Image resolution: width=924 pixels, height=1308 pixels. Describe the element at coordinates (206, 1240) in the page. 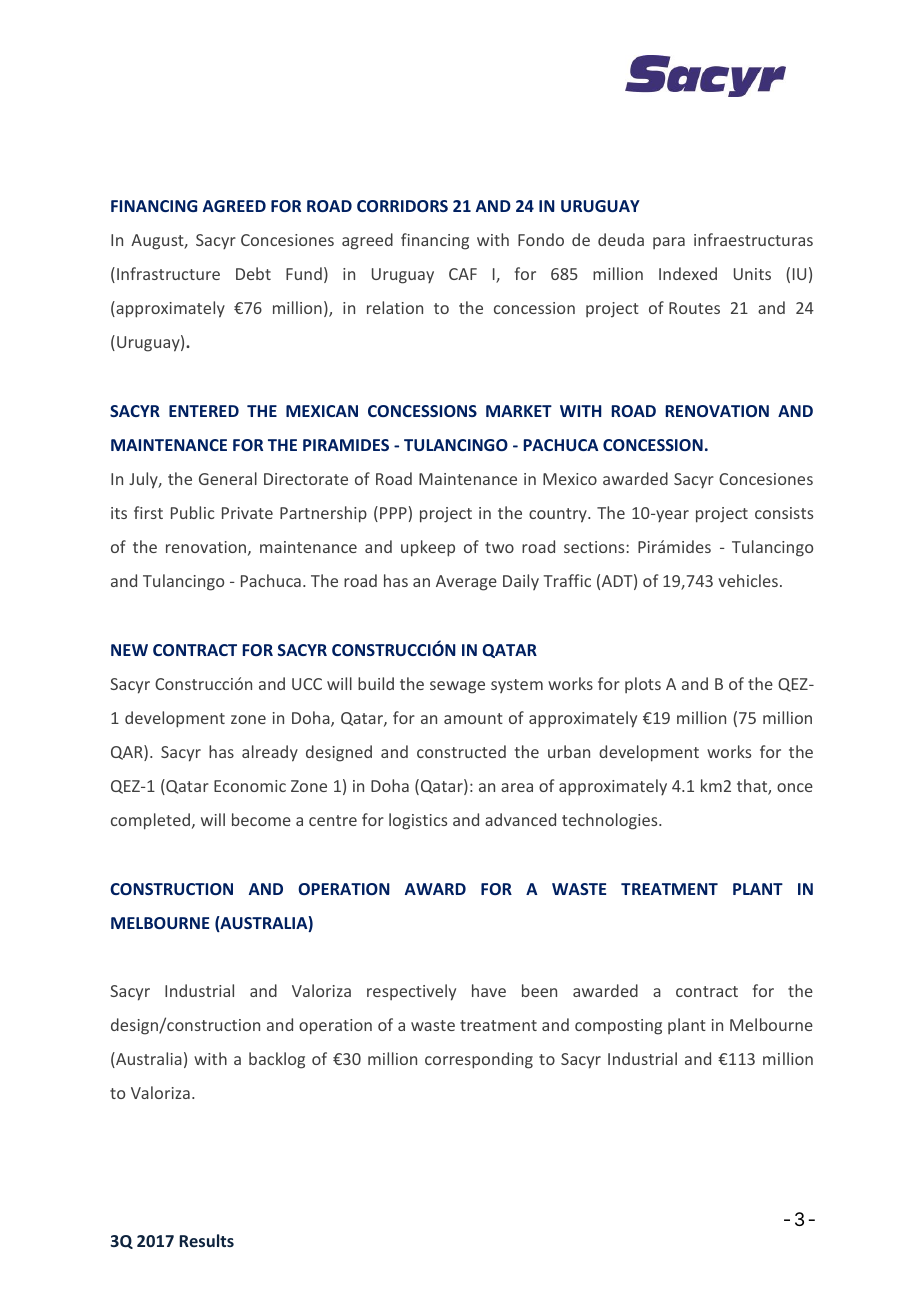

I see `Results` at that location.
